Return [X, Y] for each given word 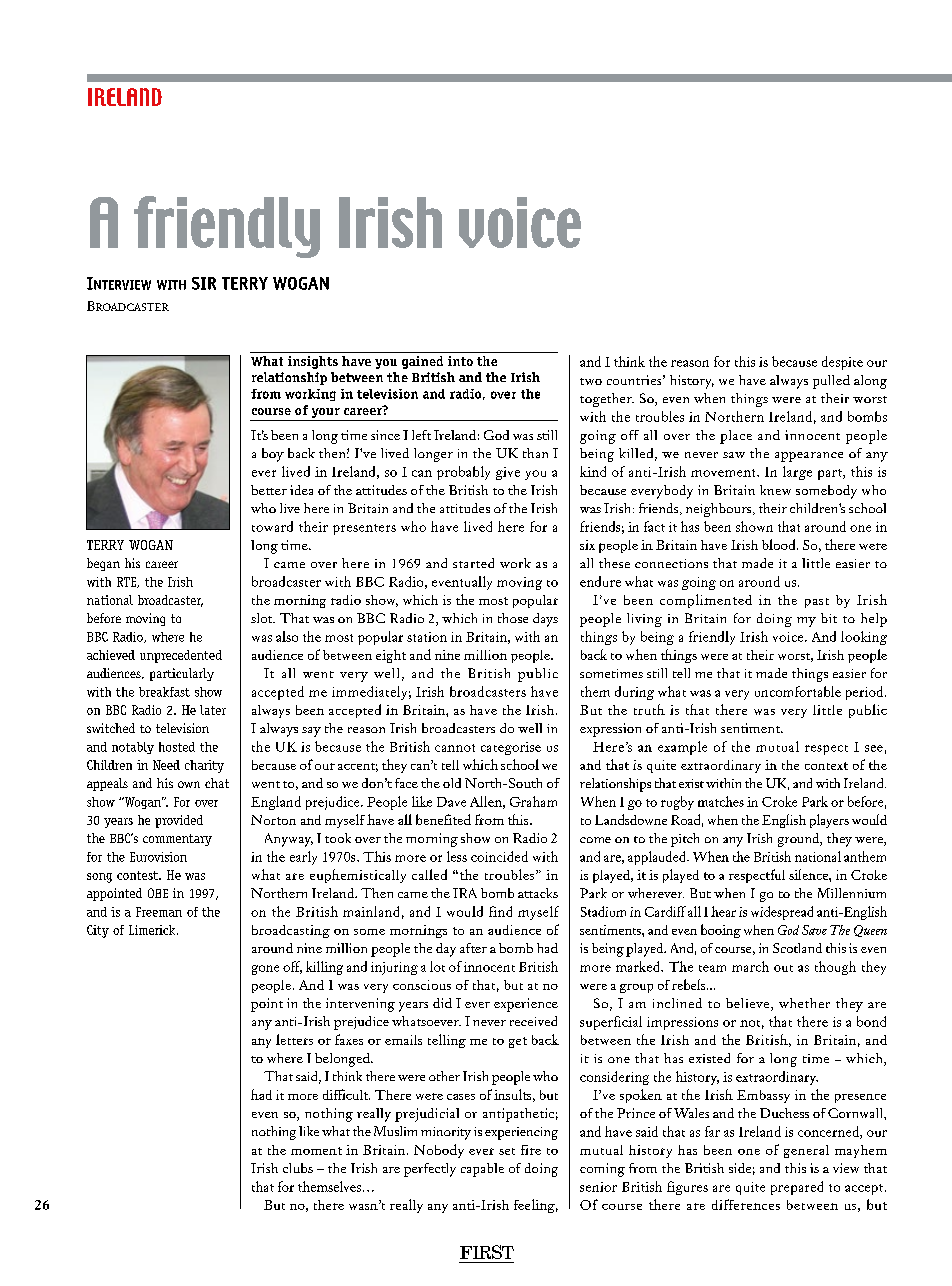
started [473, 563]
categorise [511, 748]
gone [265, 970]
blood [780, 544]
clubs [298, 1168]
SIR [204, 283]
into [460, 361]
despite [842, 363]
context [826, 766]
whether [804, 1003]
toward [272, 526]
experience [526, 1005]
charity [204, 766]
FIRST [487, 1252]
